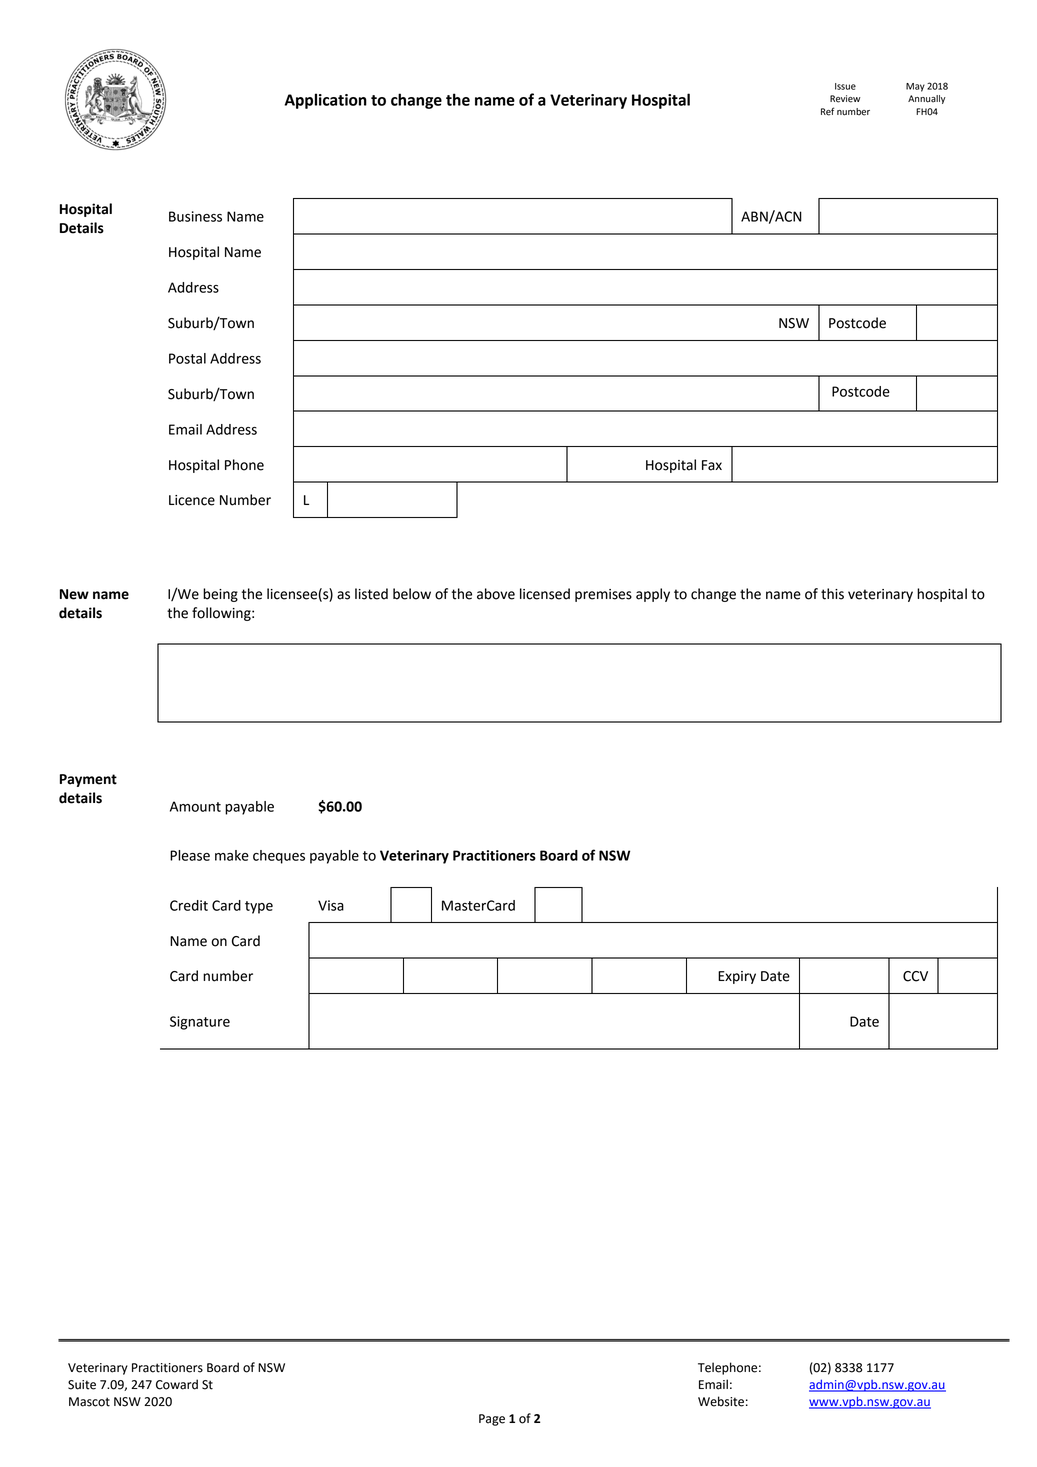 The height and width of the screenshot is (1467, 1037). What do you see at coordinates (195, 216) in the screenshot?
I see `Business` at bounding box center [195, 216].
